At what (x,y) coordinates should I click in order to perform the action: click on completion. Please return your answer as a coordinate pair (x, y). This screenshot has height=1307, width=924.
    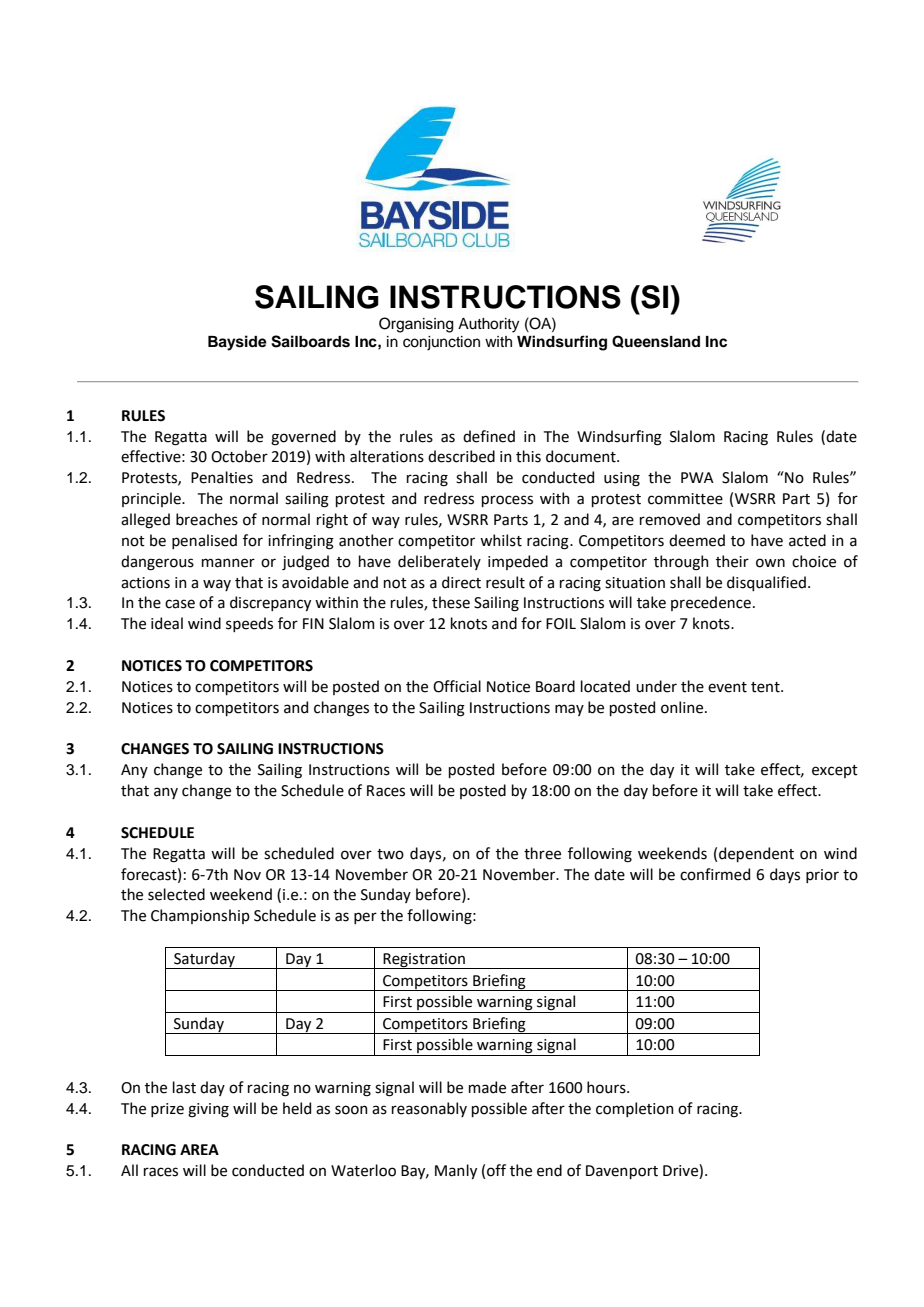
    Looking at the image, I should click on (635, 1109).
